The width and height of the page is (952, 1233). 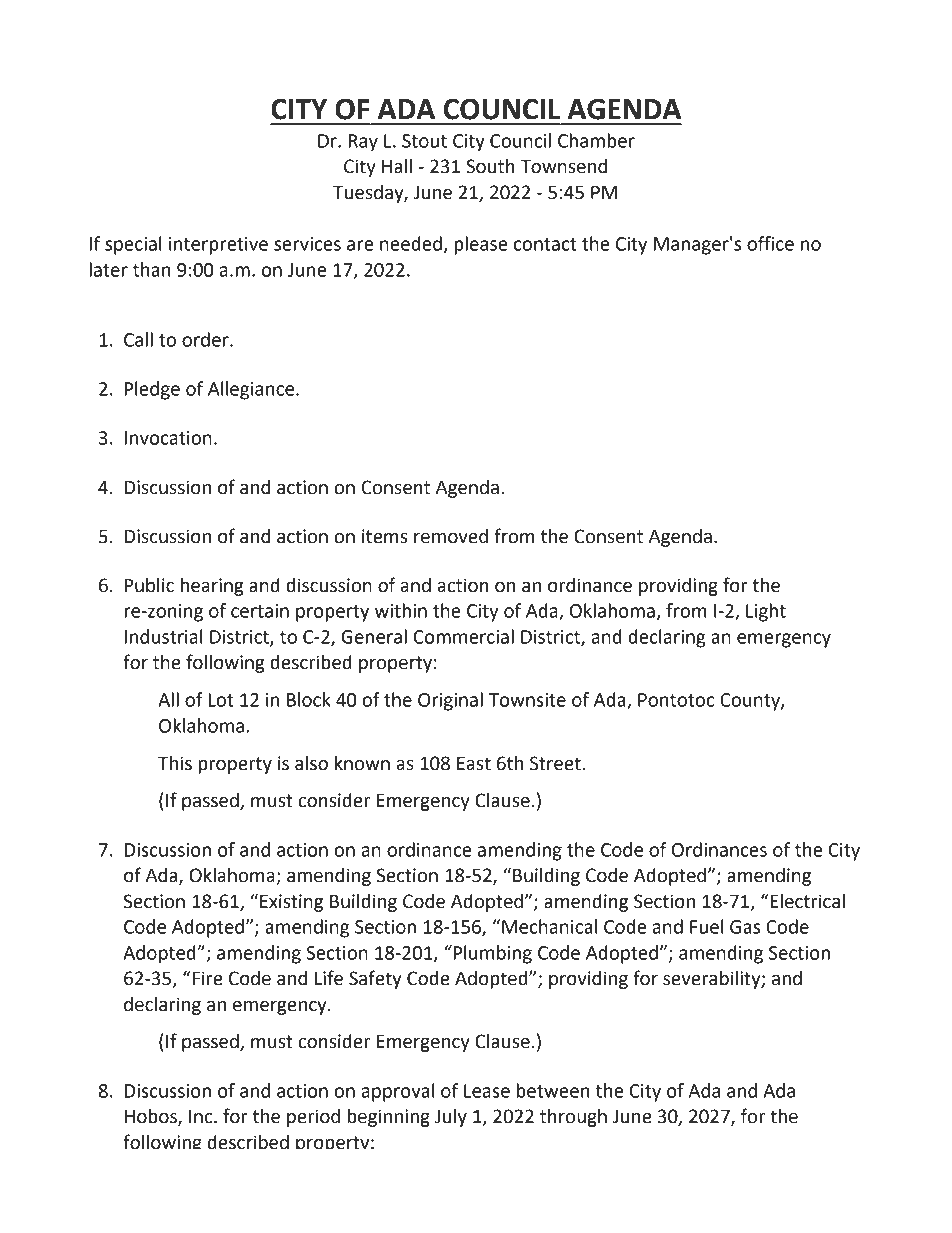 What do you see at coordinates (706, 926) in the page?
I see `Fuel` at bounding box center [706, 926].
